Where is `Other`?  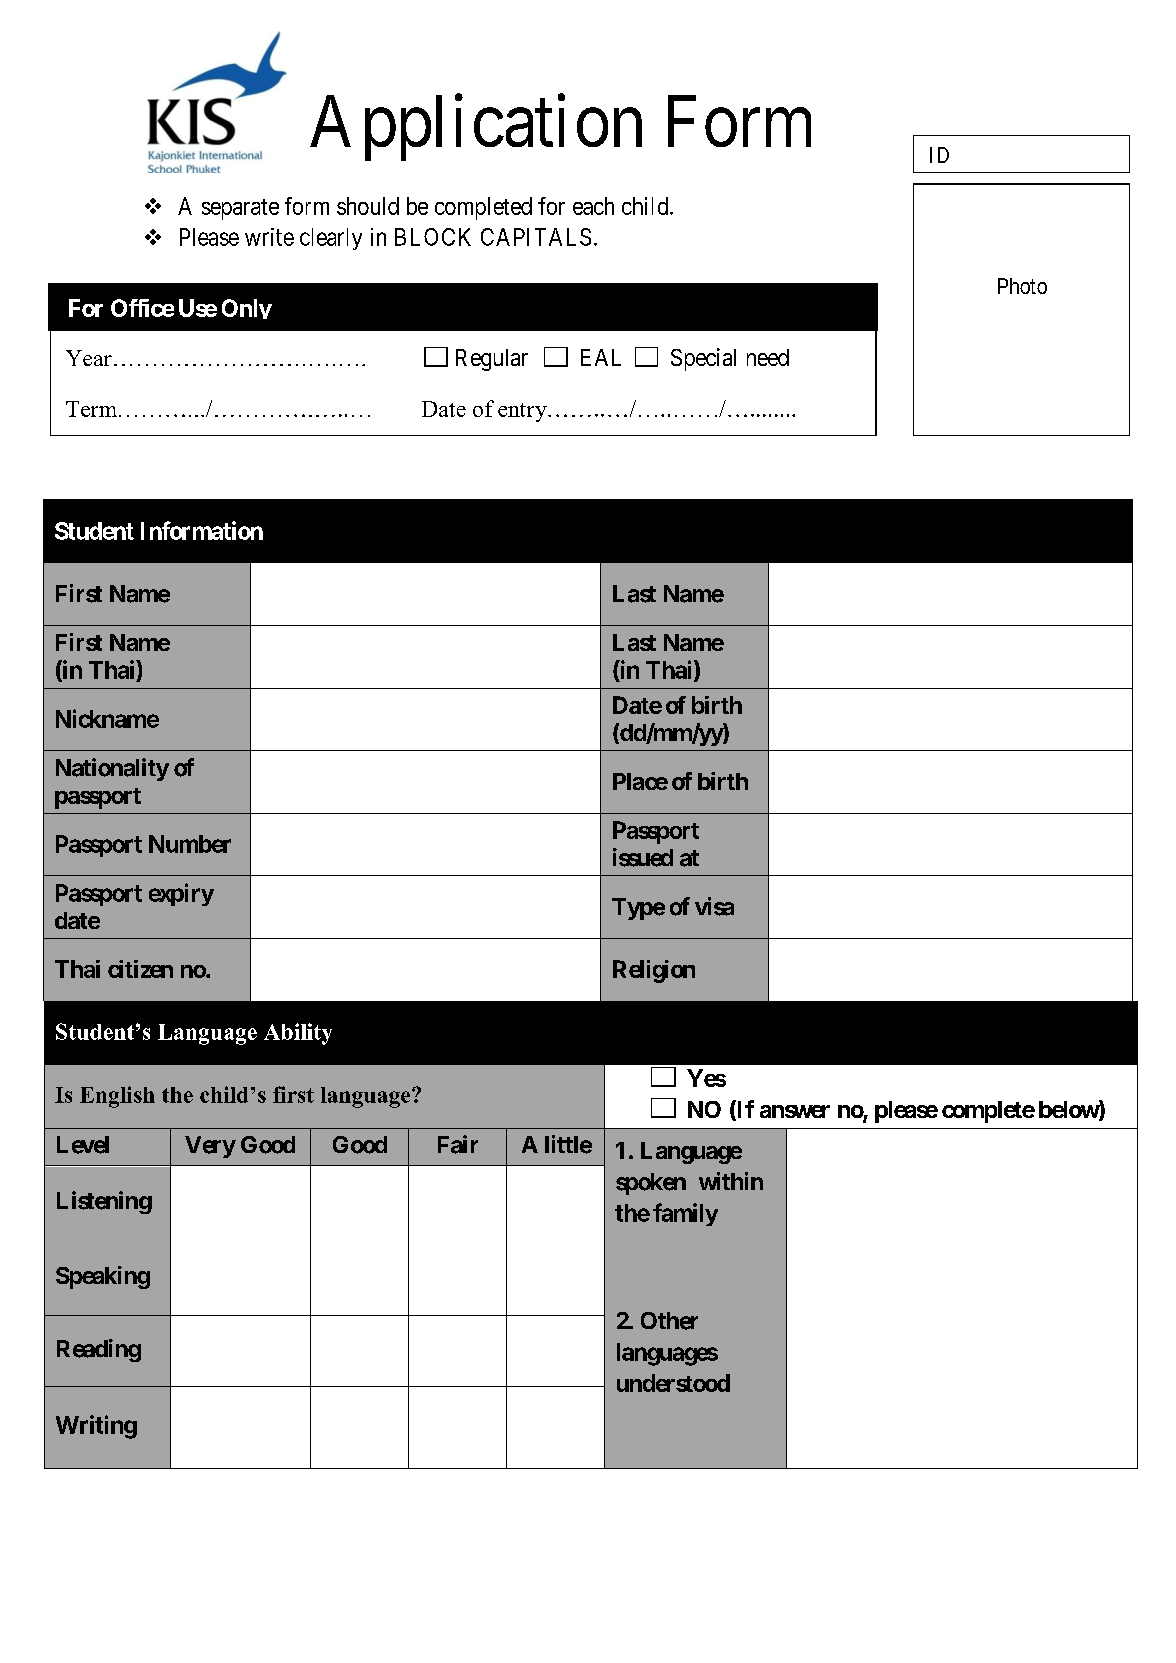
Other is located at coordinates (669, 1321).
